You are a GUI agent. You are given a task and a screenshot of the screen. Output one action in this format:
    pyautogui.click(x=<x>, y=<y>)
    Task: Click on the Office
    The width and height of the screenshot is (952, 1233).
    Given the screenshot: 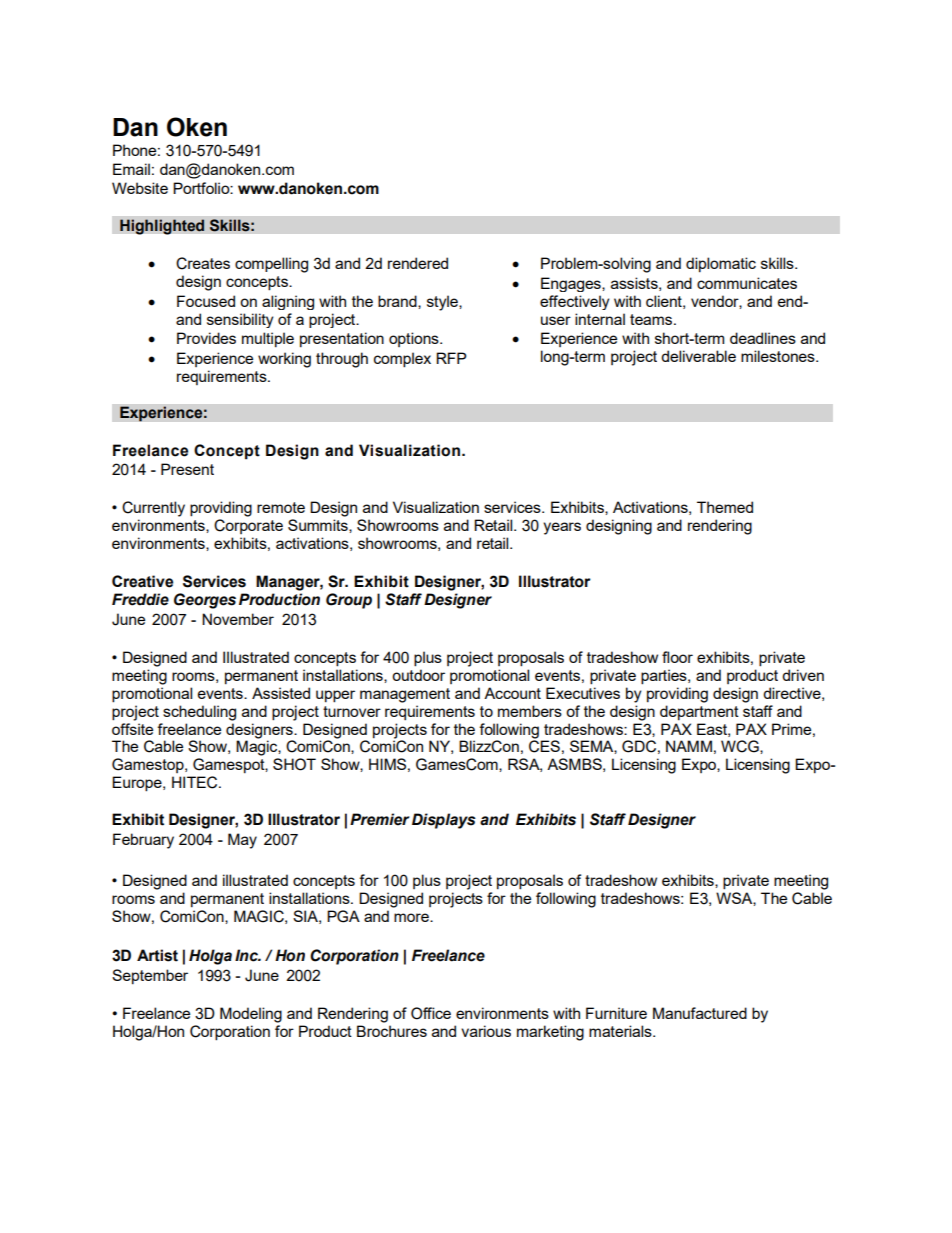 What is the action you would take?
    pyautogui.click(x=431, y=1013)
